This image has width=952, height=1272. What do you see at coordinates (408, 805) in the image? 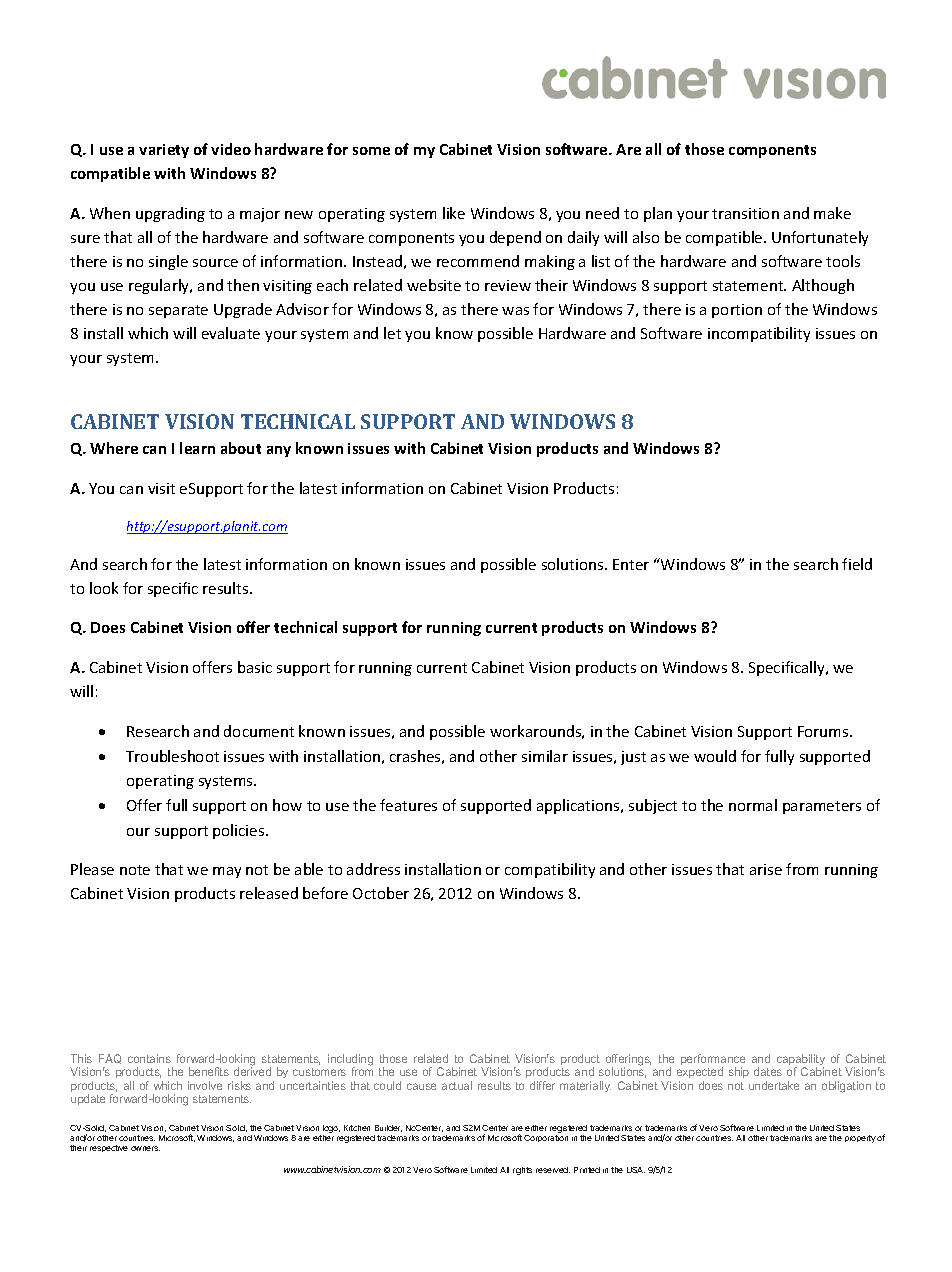
I see `features` at bounding box center [408, 805].
